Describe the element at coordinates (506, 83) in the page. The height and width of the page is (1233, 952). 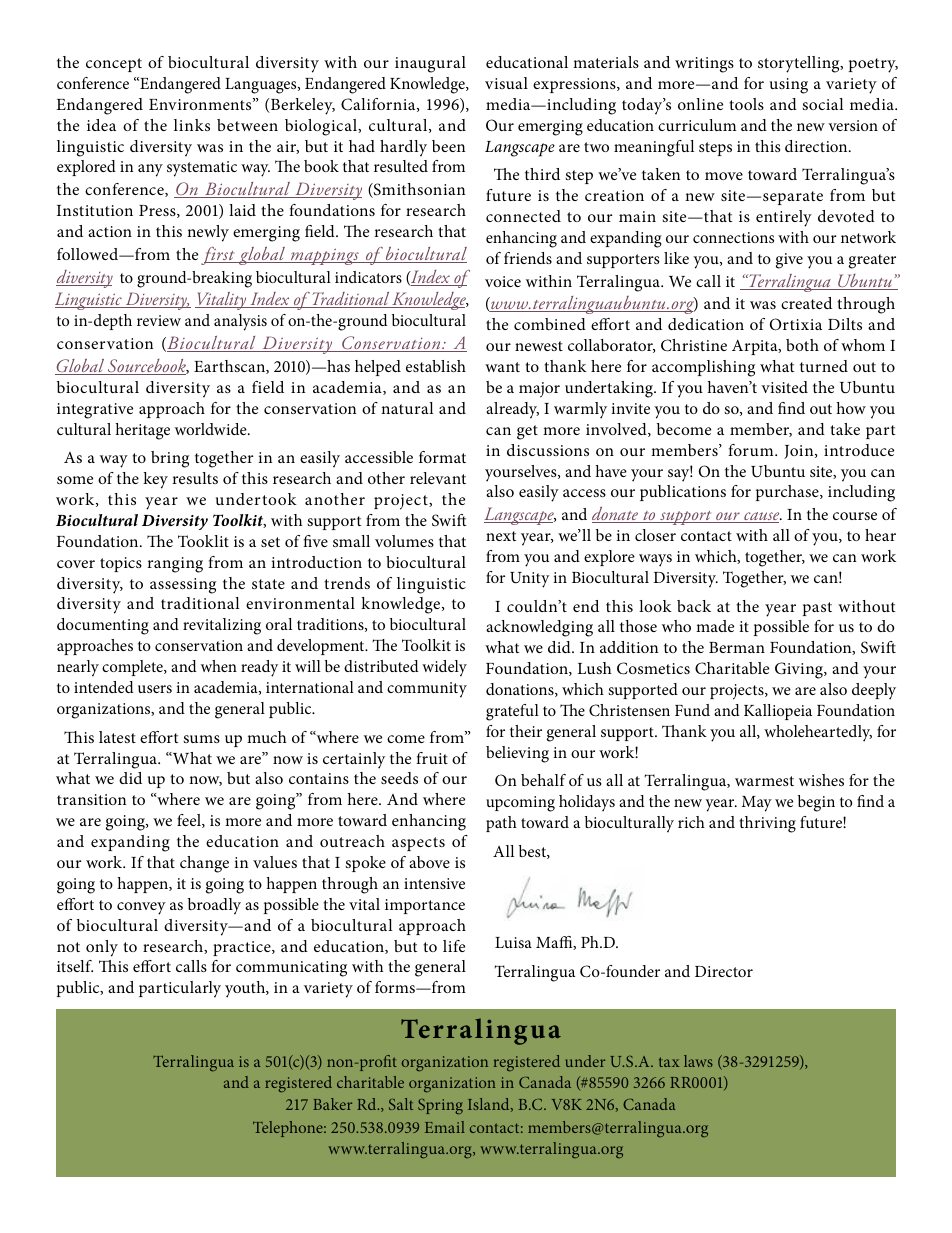
I see `visual` at that location.
